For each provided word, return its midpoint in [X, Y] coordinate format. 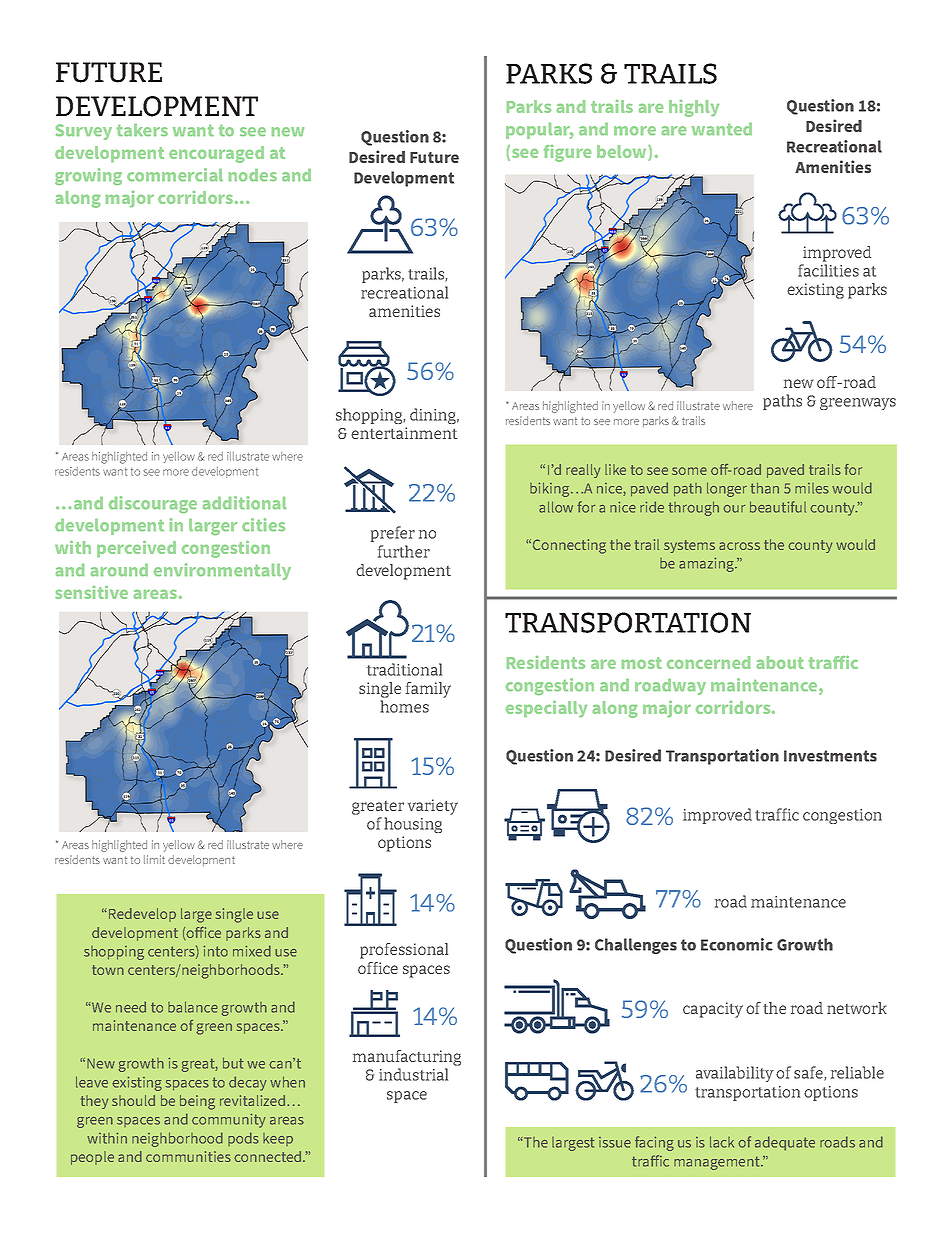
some [689, 471]
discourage [153, 504]
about [780, 662]
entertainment [404, 433]
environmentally [222, 571]
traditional [404, 669]
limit [154, 859]
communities [188, 1156]
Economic [737, 944]
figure [567, 153]
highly [694, 108]
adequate [785, 1143]
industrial [413, 1074]
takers [142, 130]
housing [413, 825]
